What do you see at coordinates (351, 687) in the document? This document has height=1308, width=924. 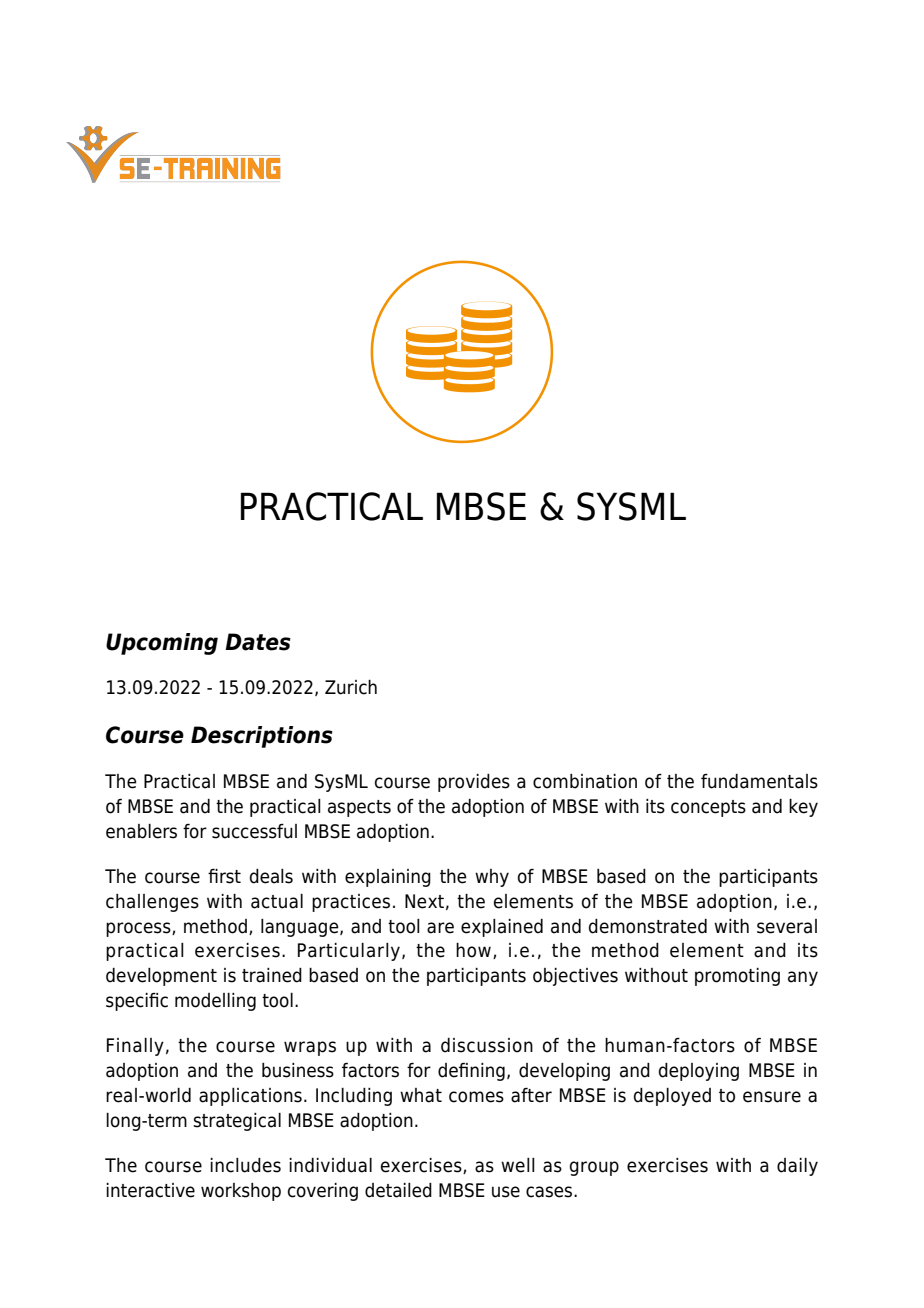 I see `Zurich` at bounding box center [351, 687].
